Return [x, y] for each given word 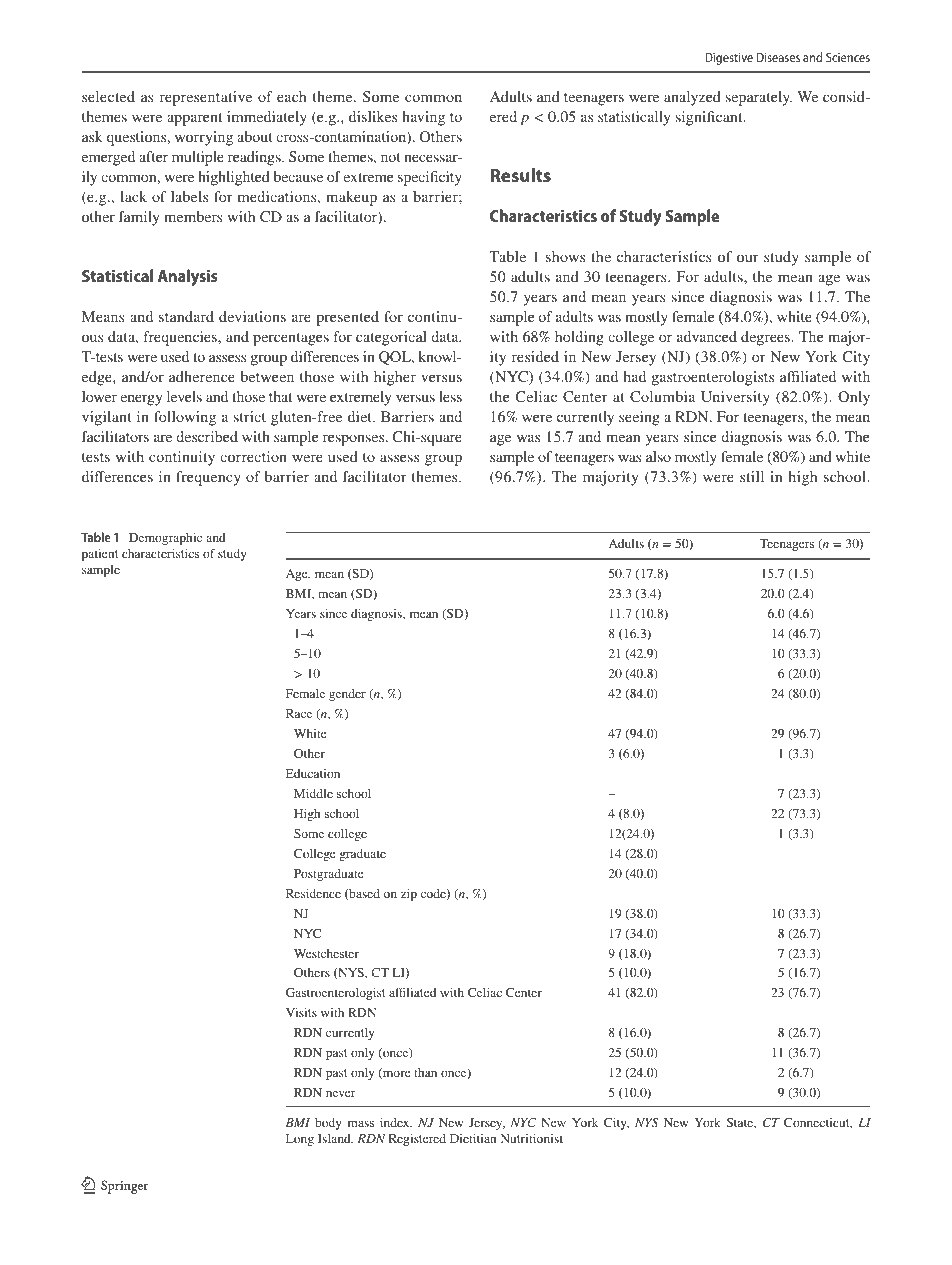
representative [206, 98]
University [735, 398]
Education [313, 773]
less [450, 396]
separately [759, 98]
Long [300, 1140]
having [423, 118]
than [425, 1072]
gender [347, 695]
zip [409, 895]
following [185, 418]
